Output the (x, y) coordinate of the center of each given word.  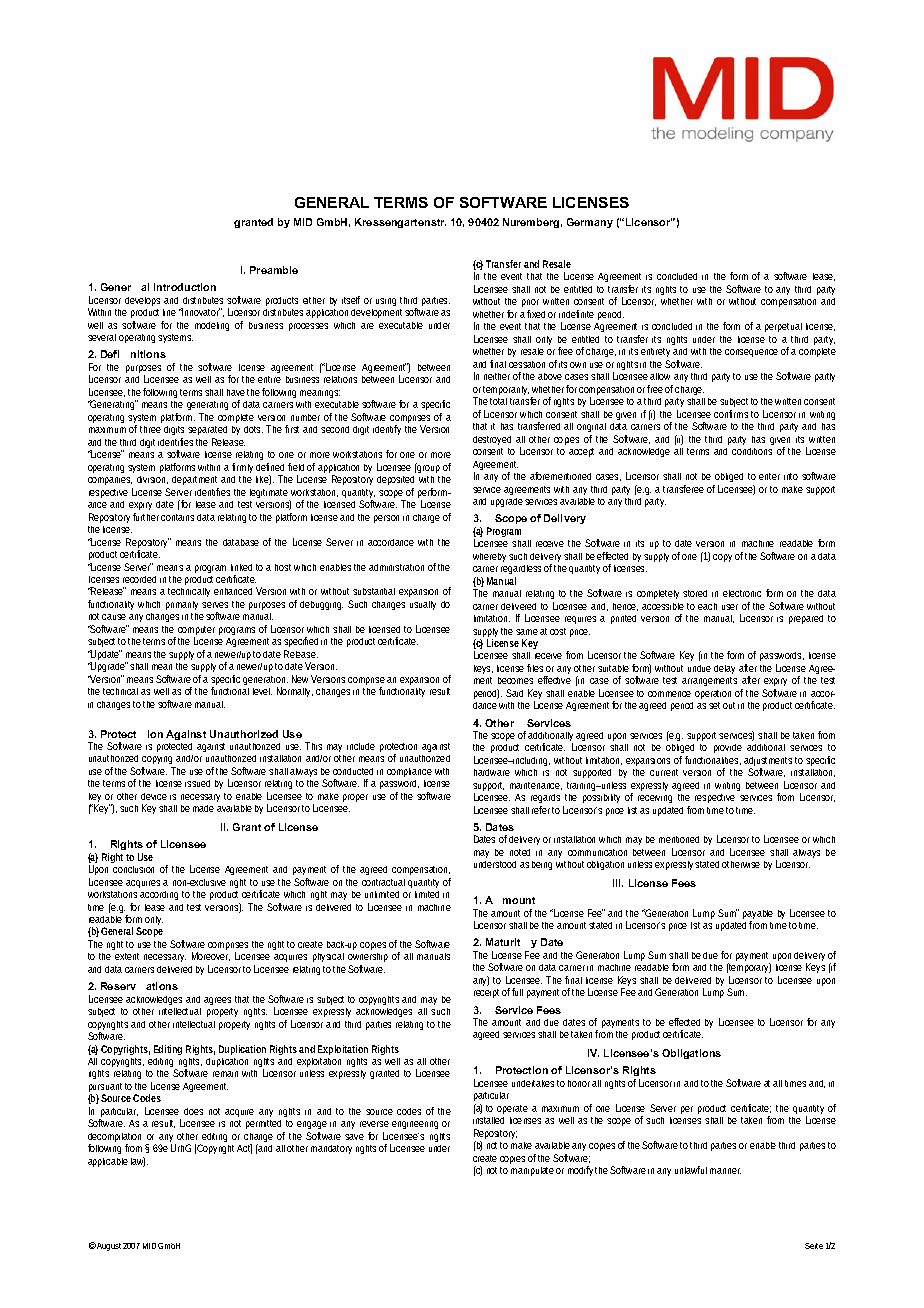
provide (728, 748)
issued (197, 783)
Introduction (185, 287)
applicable (108, 1162)
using (386, 302)
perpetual (783, 327)
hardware (492, 772)
